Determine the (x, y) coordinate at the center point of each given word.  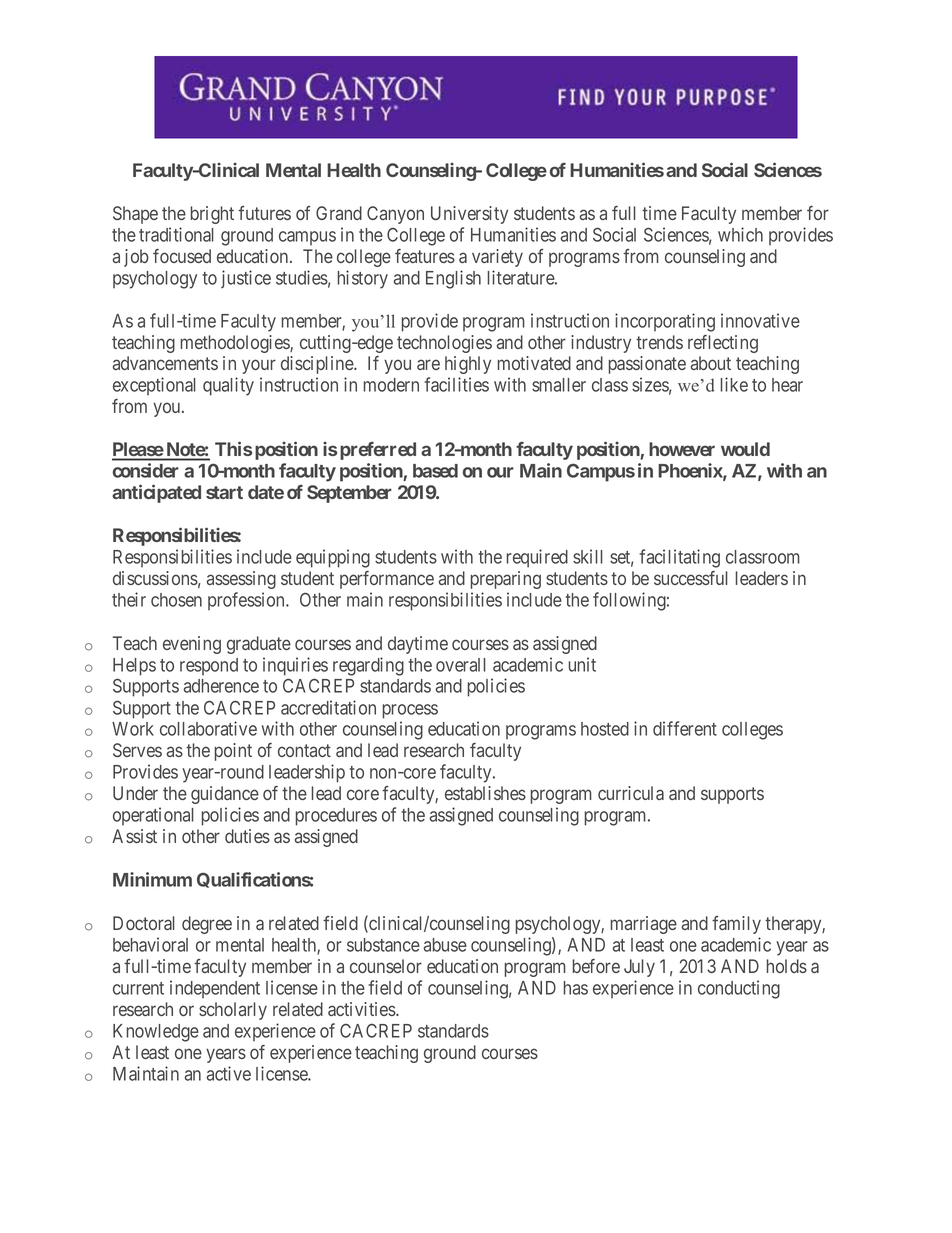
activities (362, 1009)
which (740, 234)
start (224, 492)
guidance (225, 795)
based (435, 471)
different (685, 728)
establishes (485, 793)
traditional (176, 234)
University (469, 215)
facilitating (680, 558)
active (228, 1073)
